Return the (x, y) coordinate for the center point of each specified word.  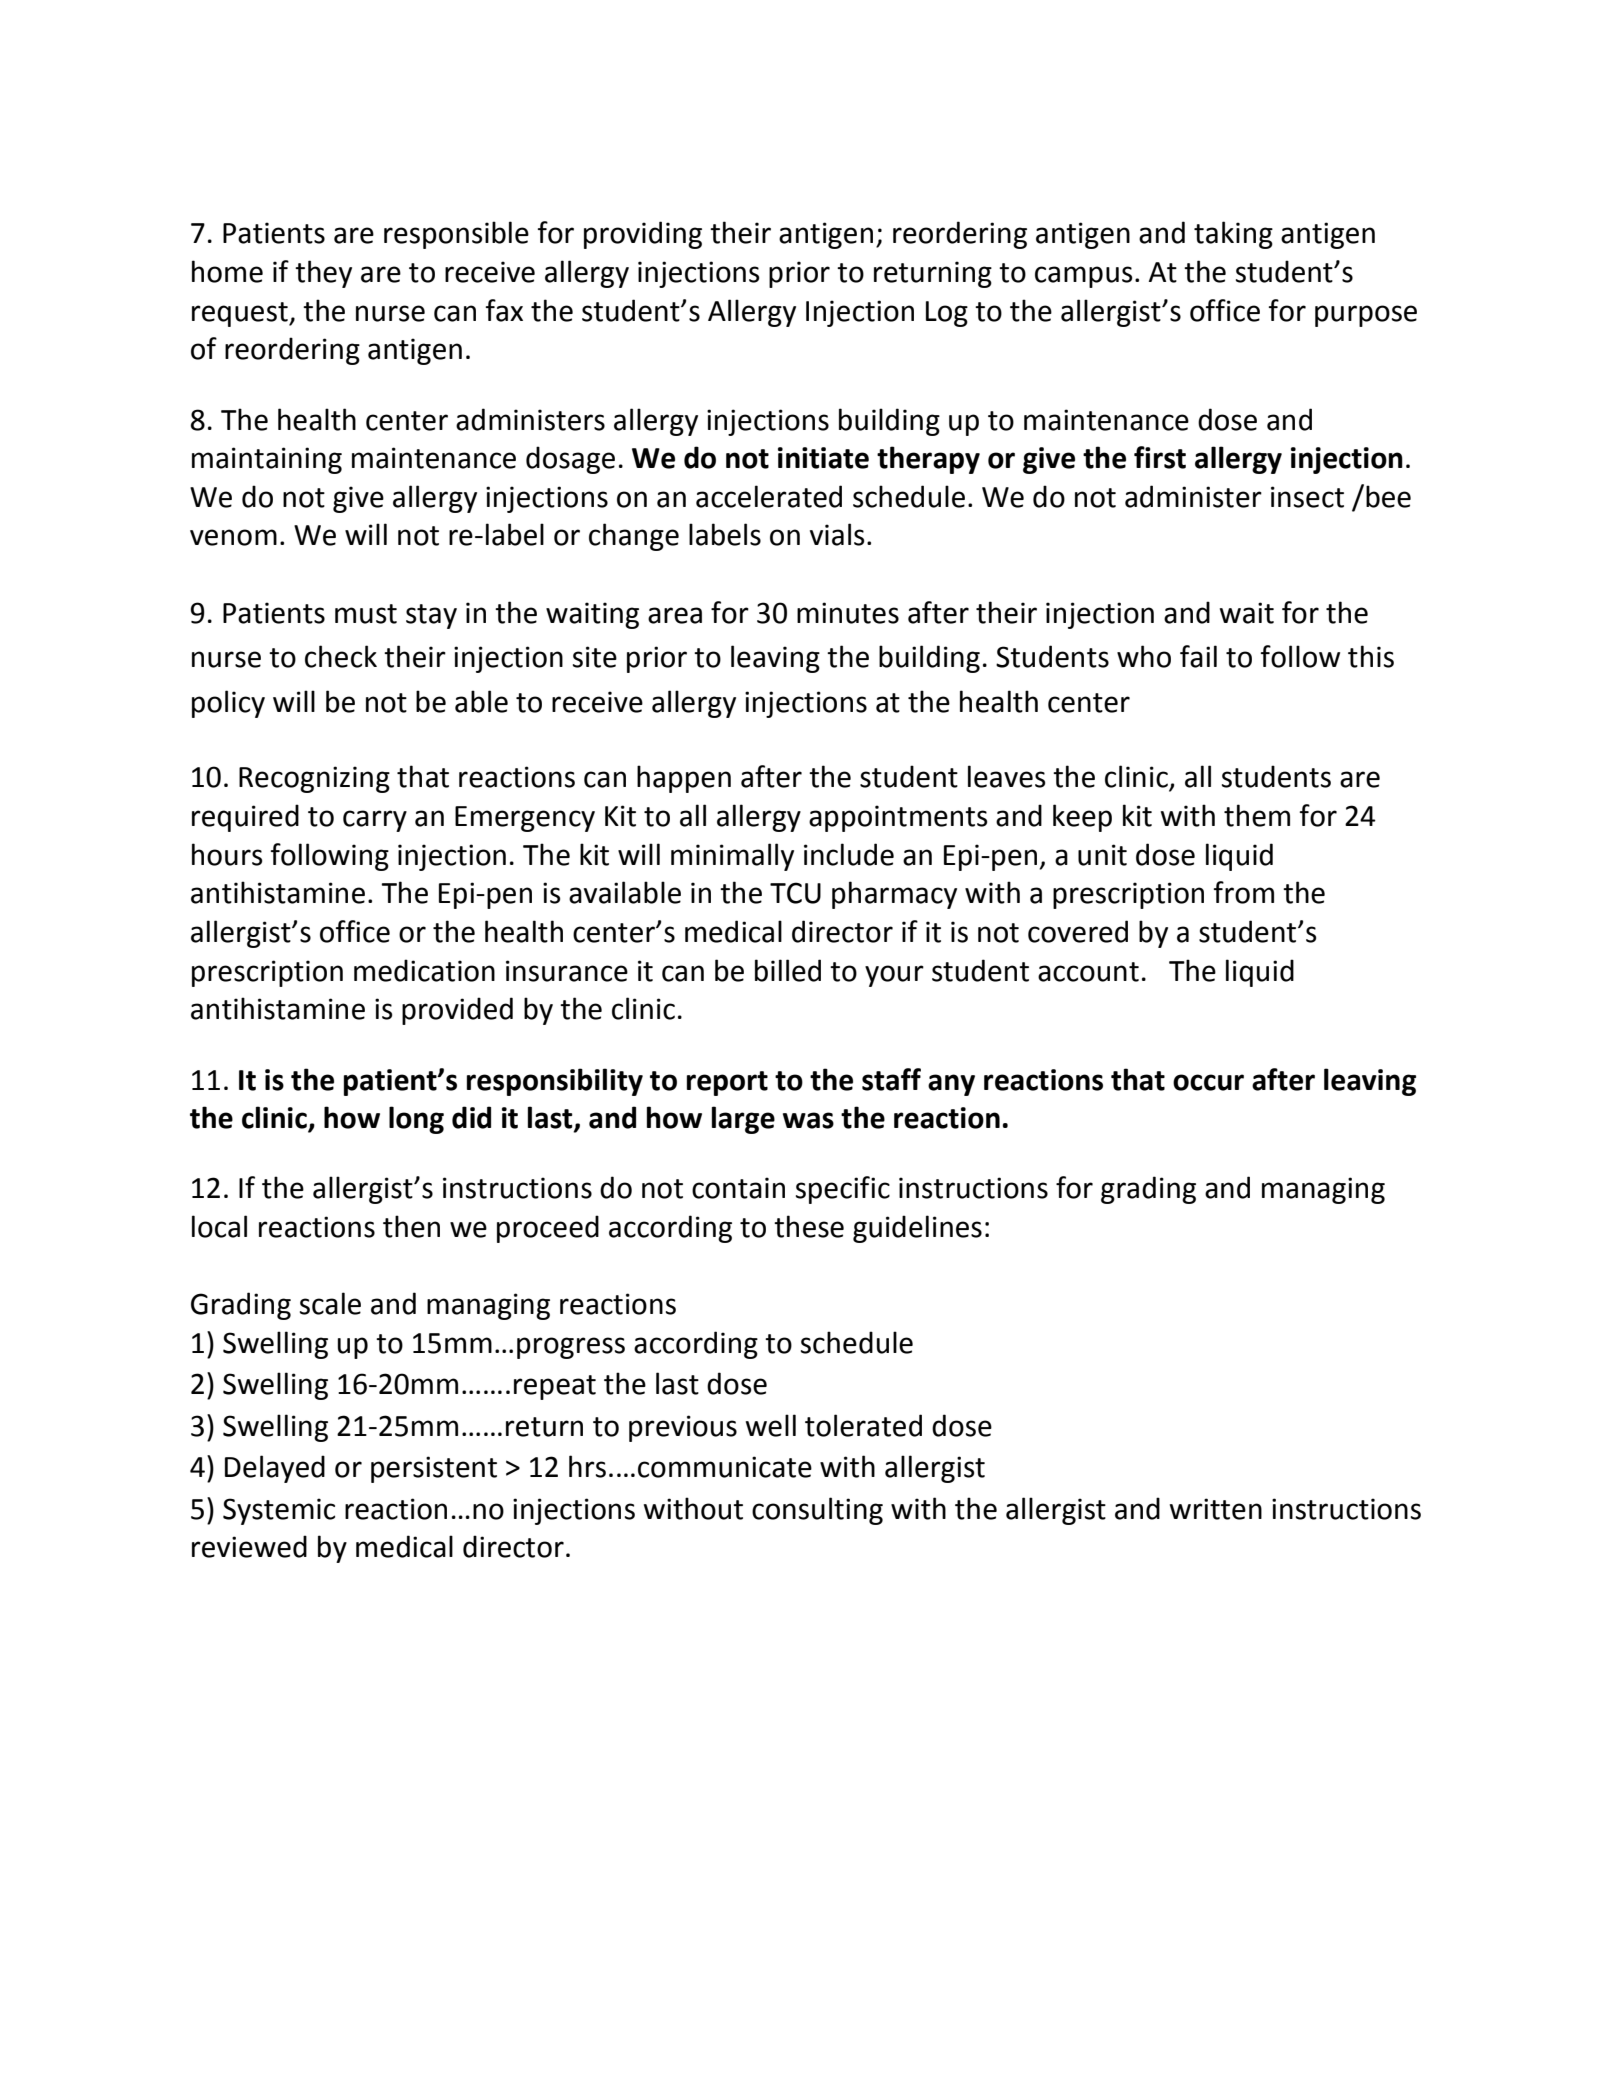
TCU (795, 893)
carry (375, 821)
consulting (817, 1511)
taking (1233, 235)
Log (947, 314)
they (323, 274)
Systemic (279, 1511)
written (1216, 1509)
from (1244, 892)
